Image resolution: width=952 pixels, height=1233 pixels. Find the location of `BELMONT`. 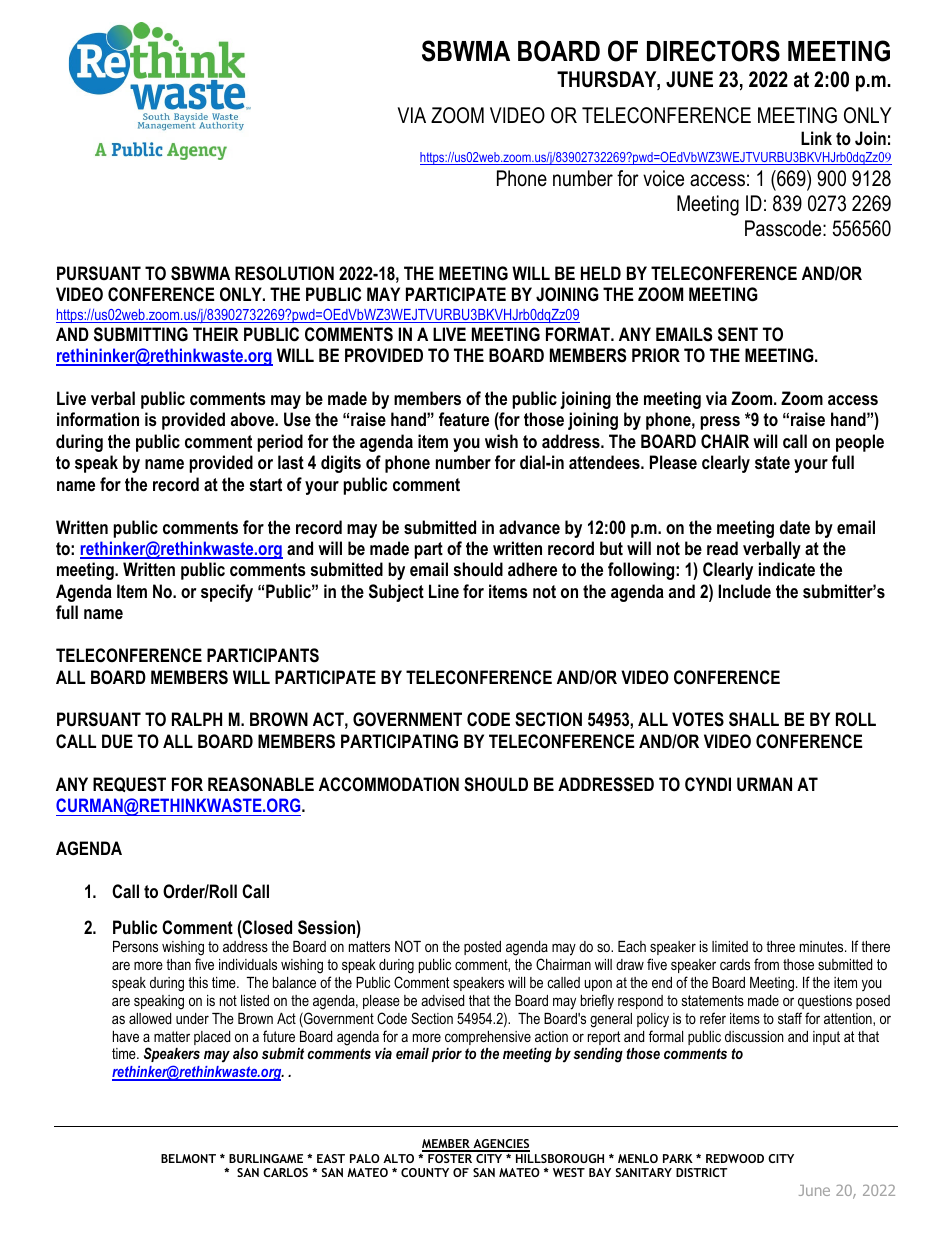

BELMONT is located at coordinates (188, 1158).
